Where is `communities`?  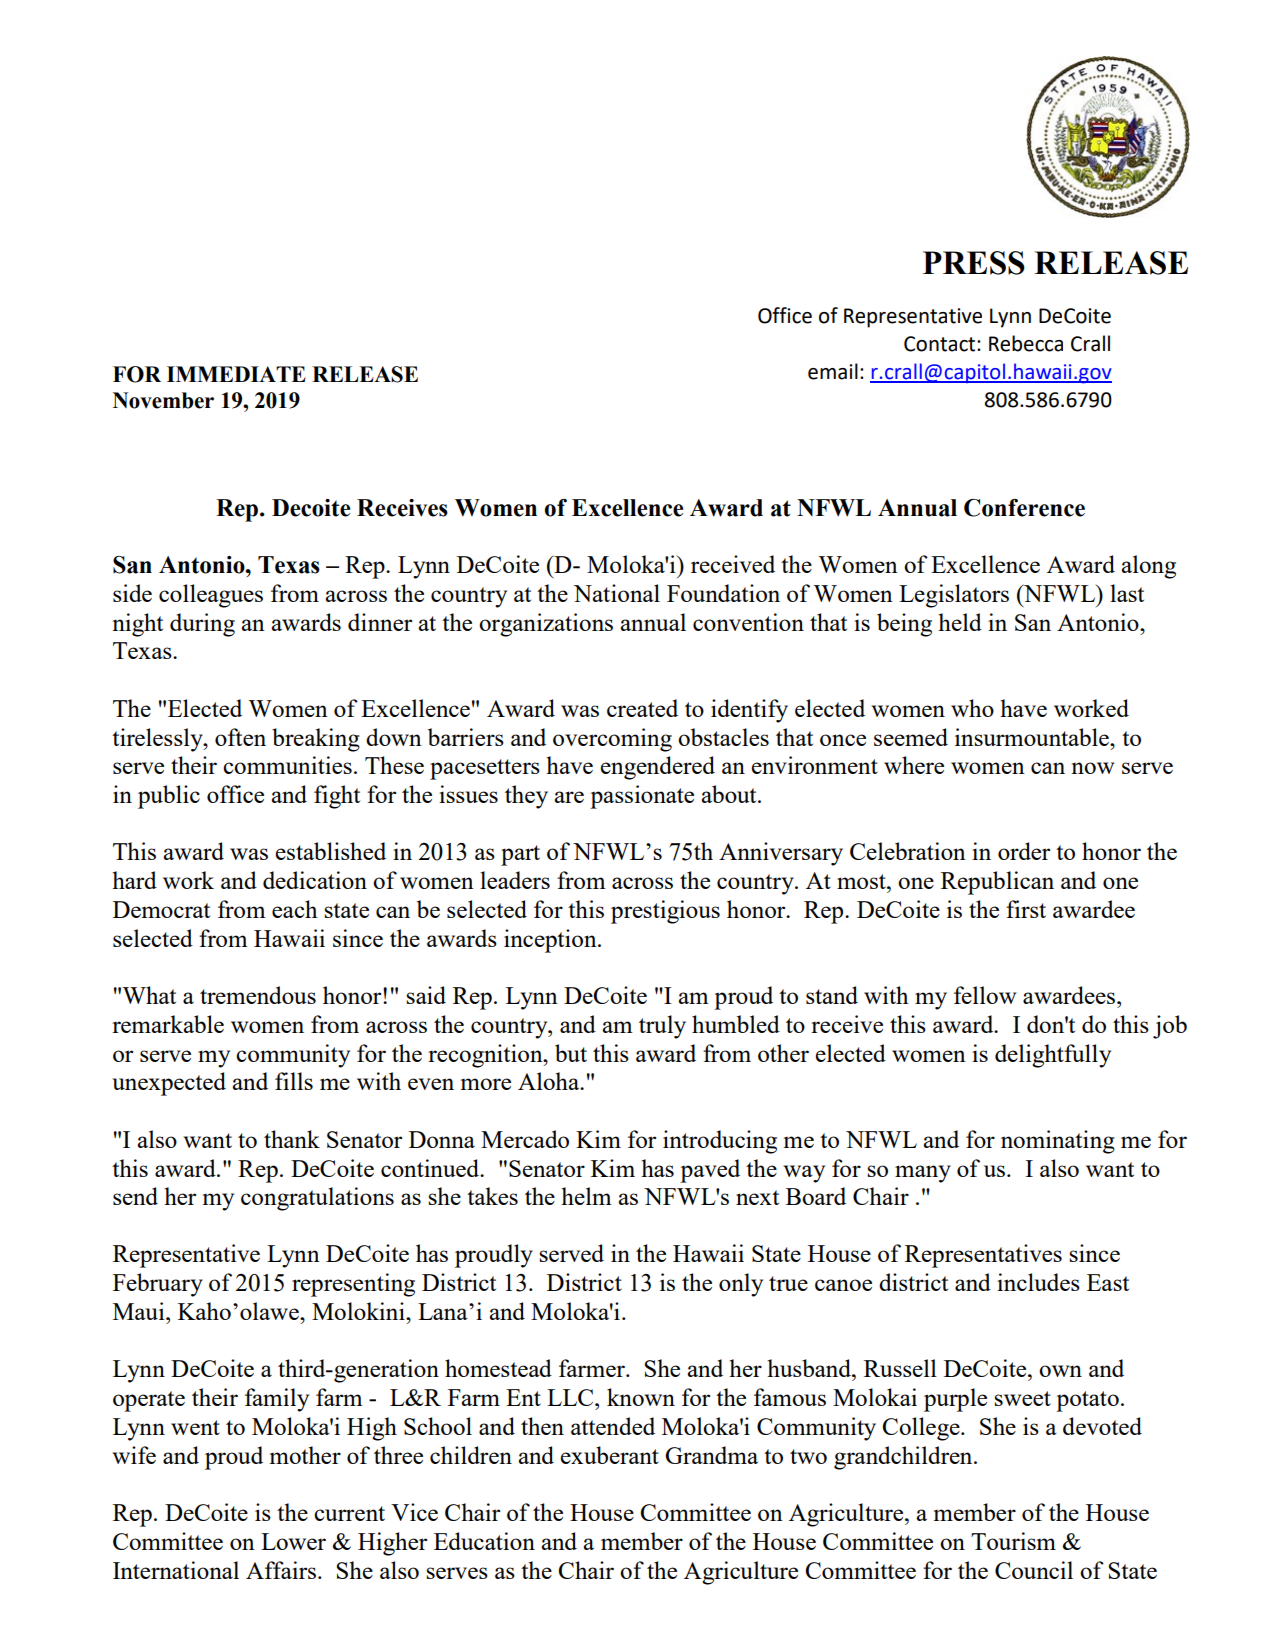
communities is located at coordinates (287, 765).
